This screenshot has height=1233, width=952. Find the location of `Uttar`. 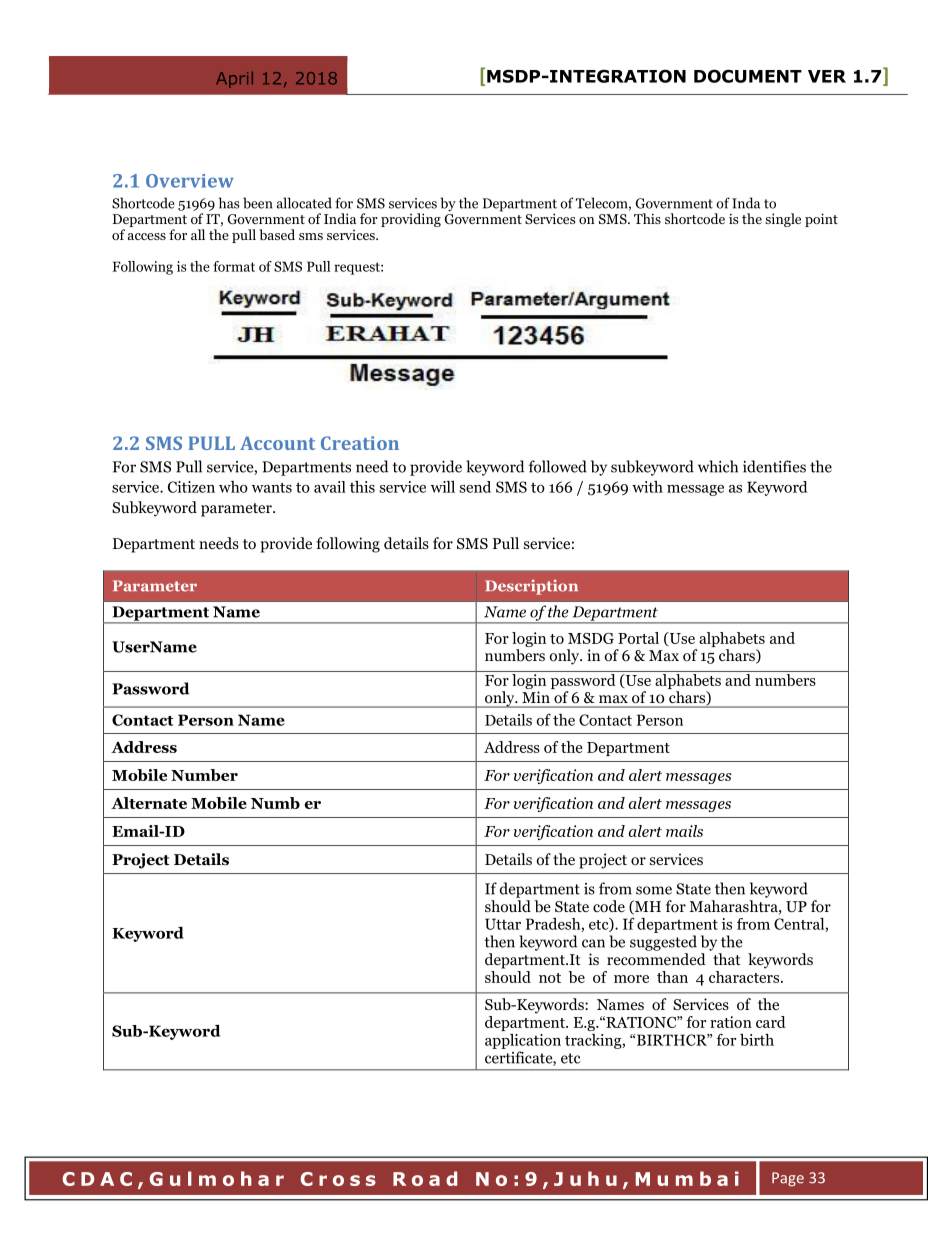

Uttar is located at coordinates (503, 924).
